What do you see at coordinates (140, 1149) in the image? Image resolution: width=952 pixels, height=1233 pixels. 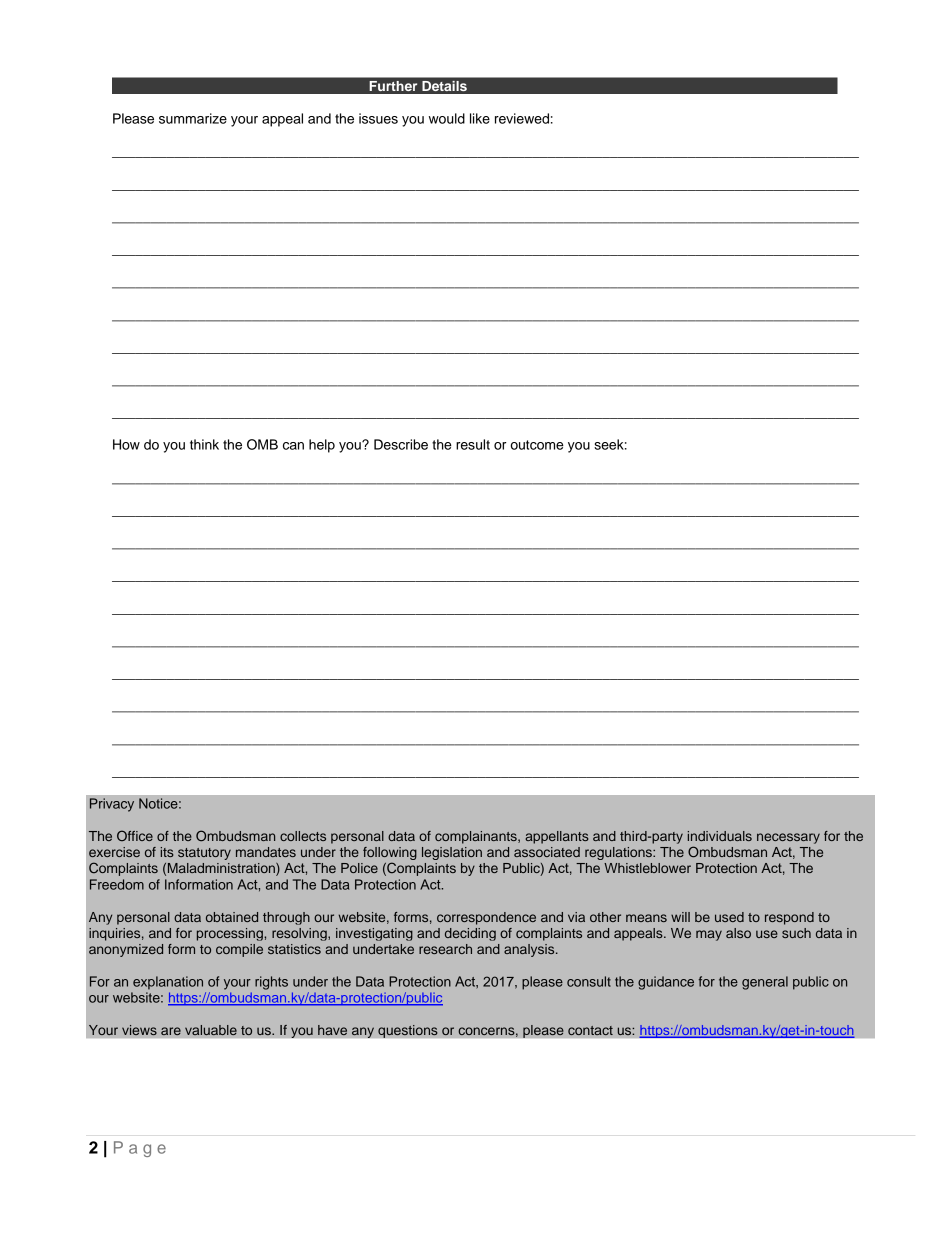 I see `Page` at bounding box center [140, 1149].
